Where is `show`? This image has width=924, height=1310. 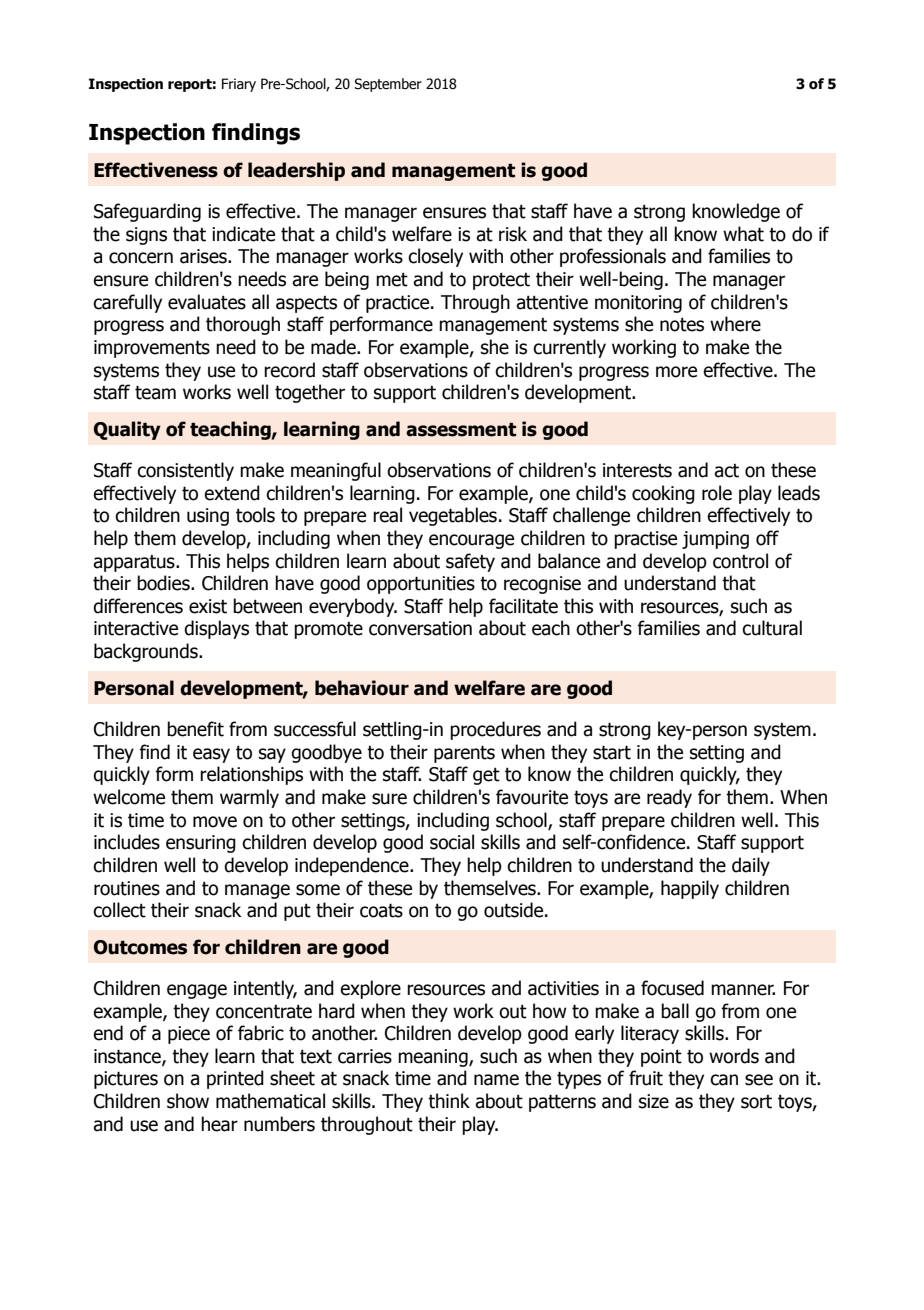
show is located at coordinates (188, 1101).
